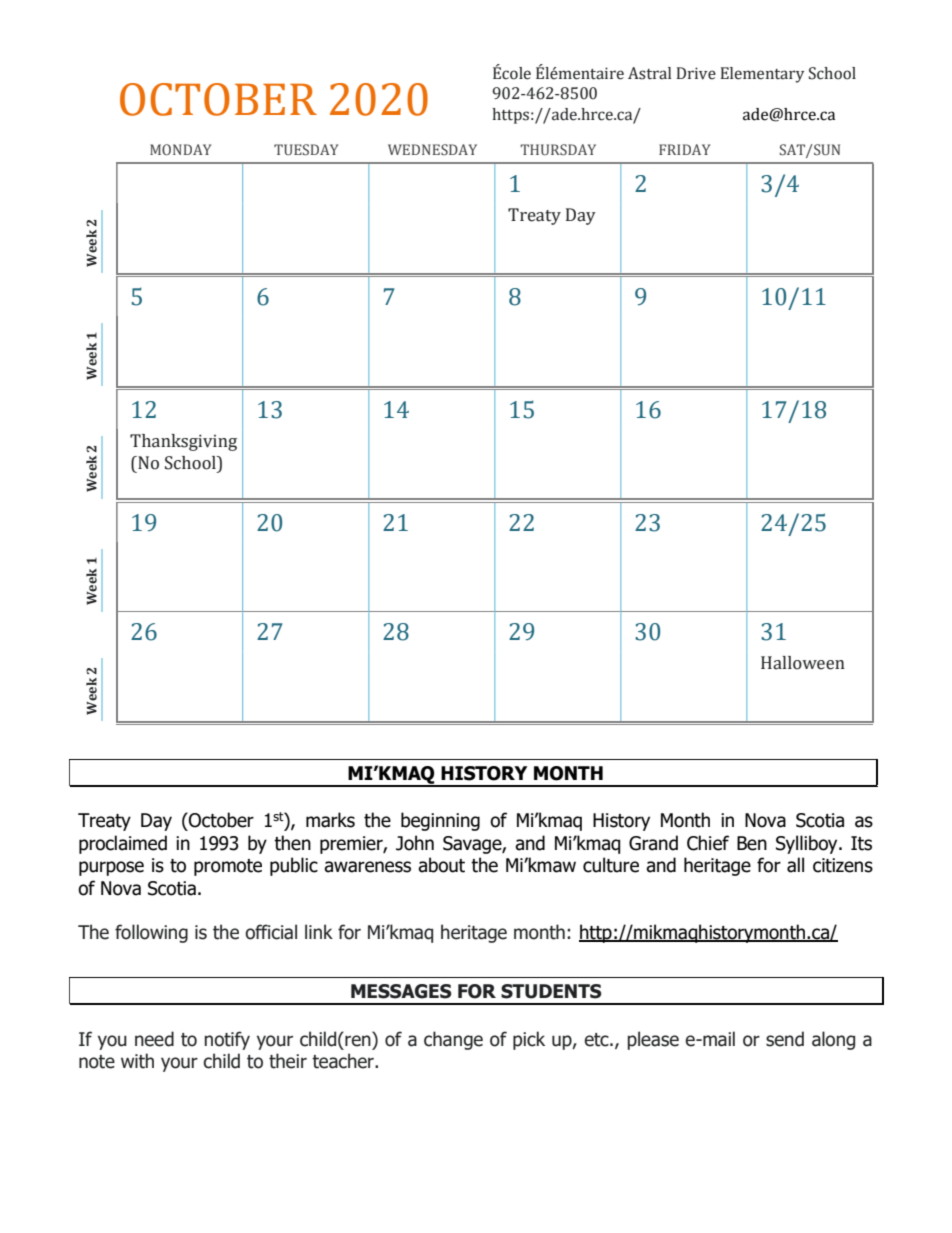 Image resolution: width=952 pixels, height=1233 pixels. I want to click on MONDAY, so click(180, 149).
